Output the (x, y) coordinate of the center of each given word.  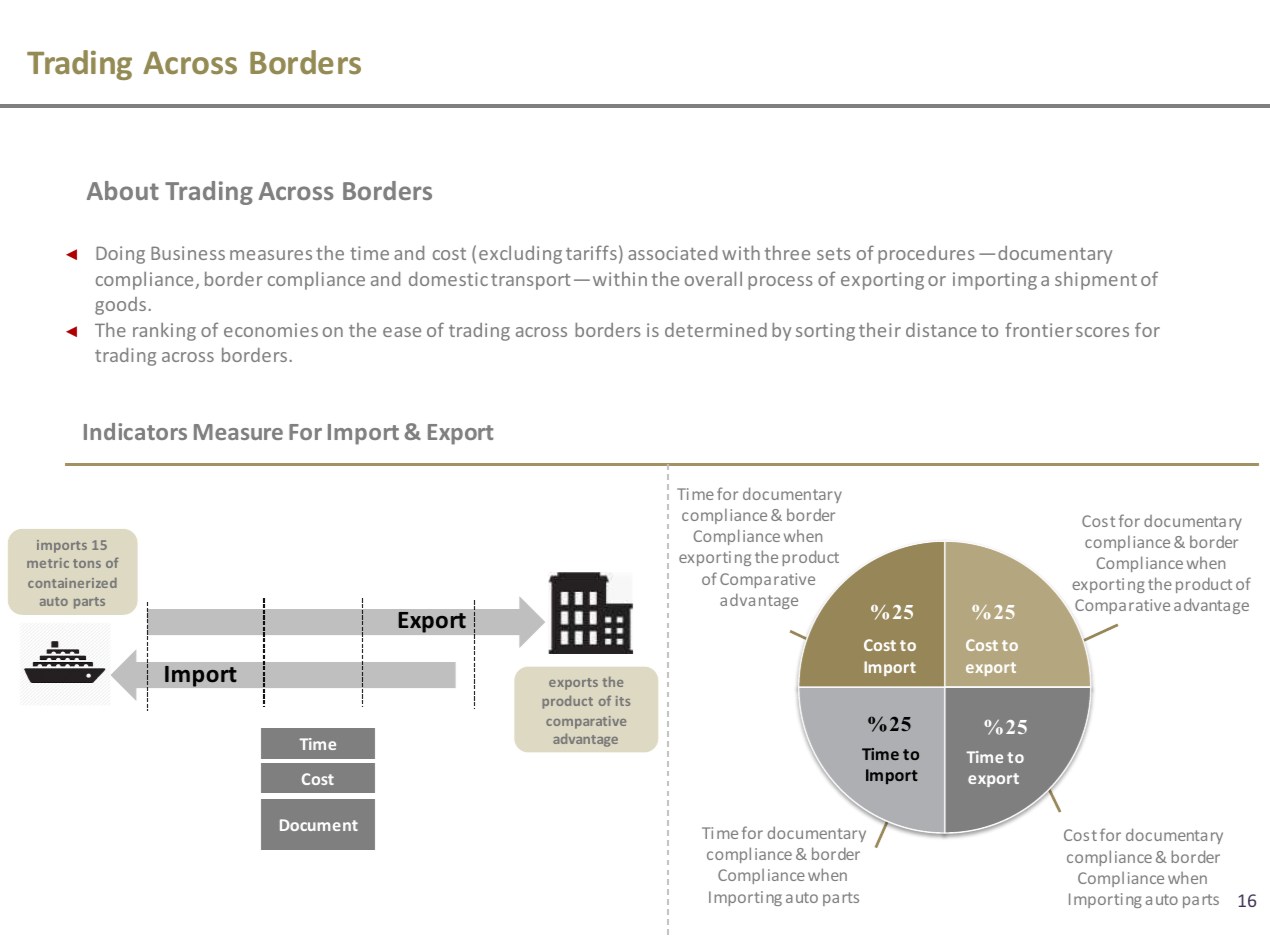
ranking (164, 332)
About (123, 190)
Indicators (135, 431)
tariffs (591, 252)
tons (87, 563)
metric (48, 563)
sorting (825, 332)
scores (1102, 332)
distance (941, 330)
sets (834, 254)
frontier (1039, 329)
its (623, 701)
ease (402, 332)
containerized (72, 583)
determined (716, 330)
